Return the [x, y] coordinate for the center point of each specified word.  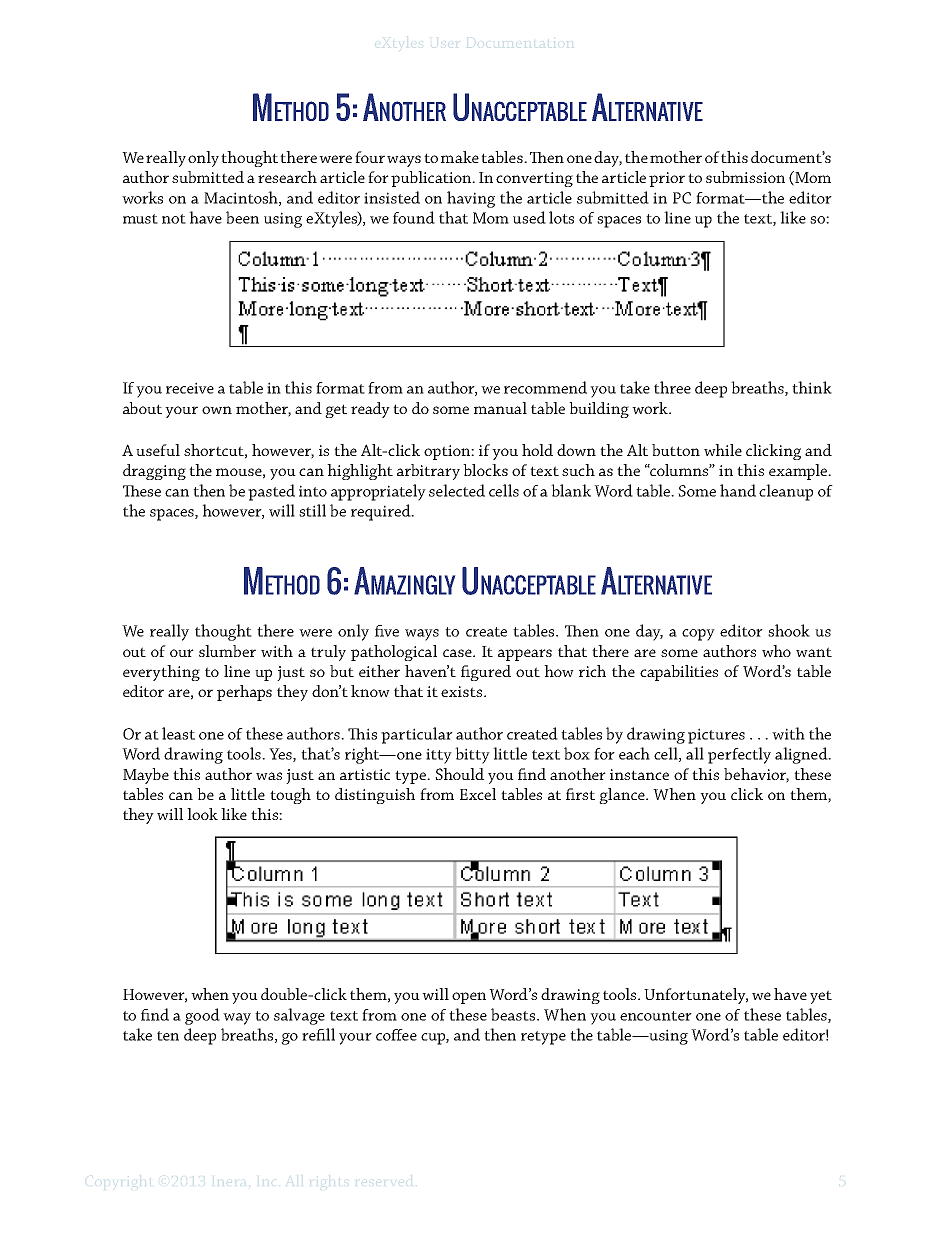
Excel [478, 794]
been [242, 217]
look [202, 814]
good [202, 1016]
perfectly [739, 755]
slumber [227, 651]
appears [525, 655]
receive [190, 388]
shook [789, 630]
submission [745, 177]
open [469, 998]
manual [500, 408]
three [672, 387]
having [471, 199]
